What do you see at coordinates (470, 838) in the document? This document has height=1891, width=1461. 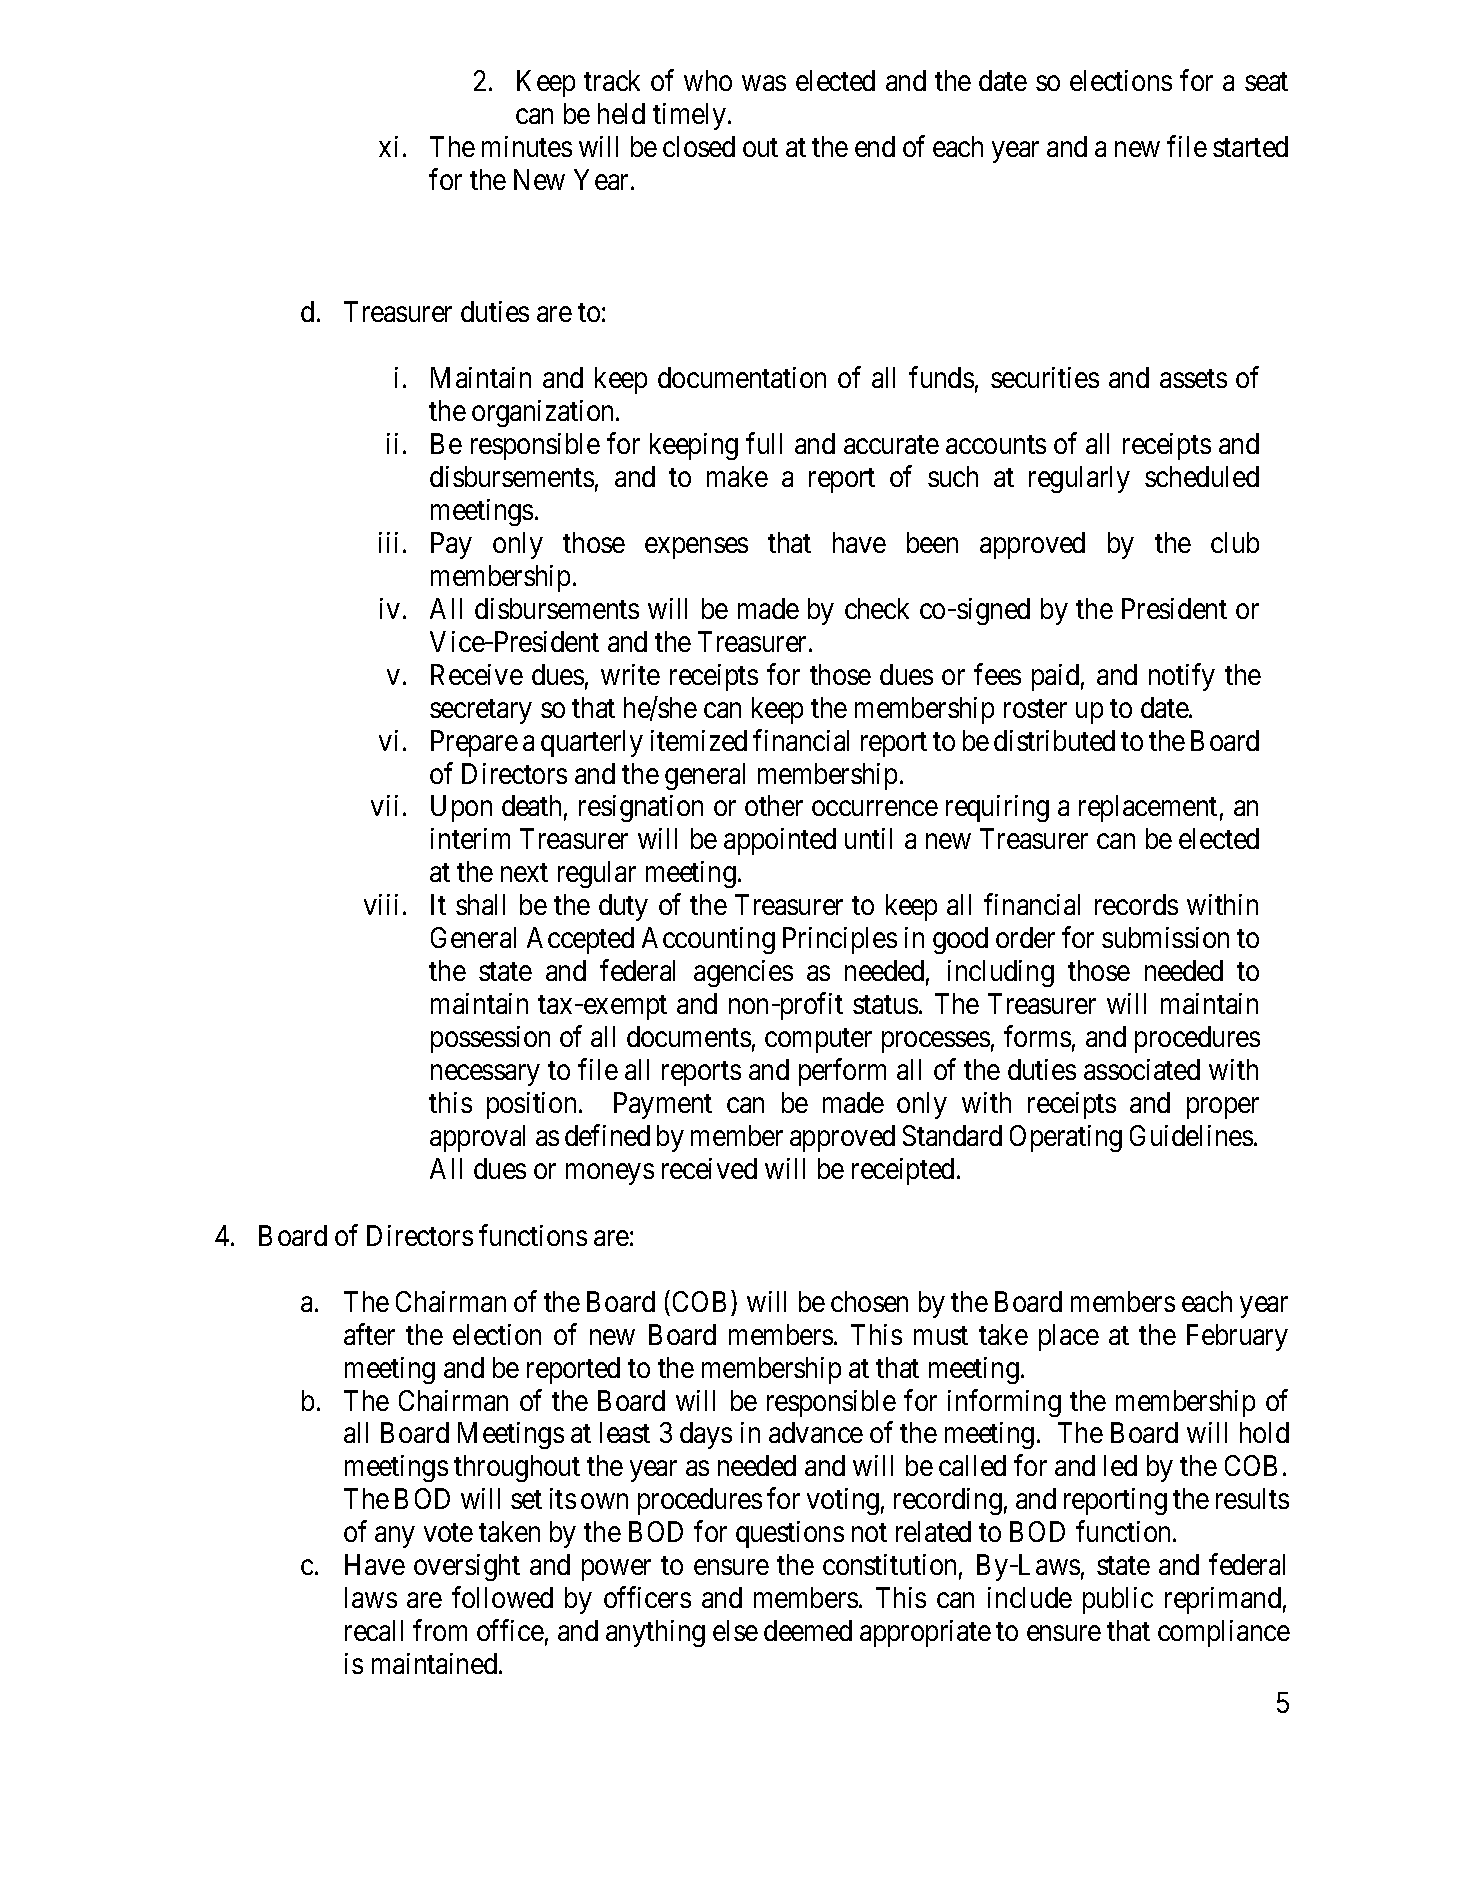 I see `interim` at bounding box center [470, 838].
